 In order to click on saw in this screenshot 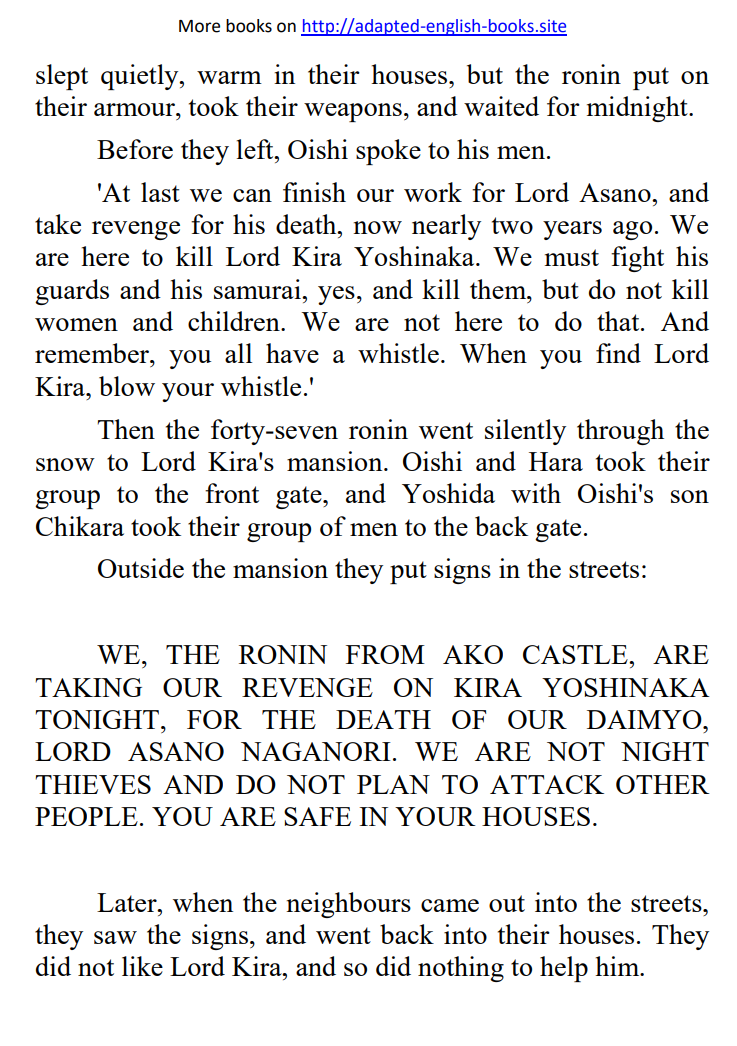, I will do `click(115, 937)`.
